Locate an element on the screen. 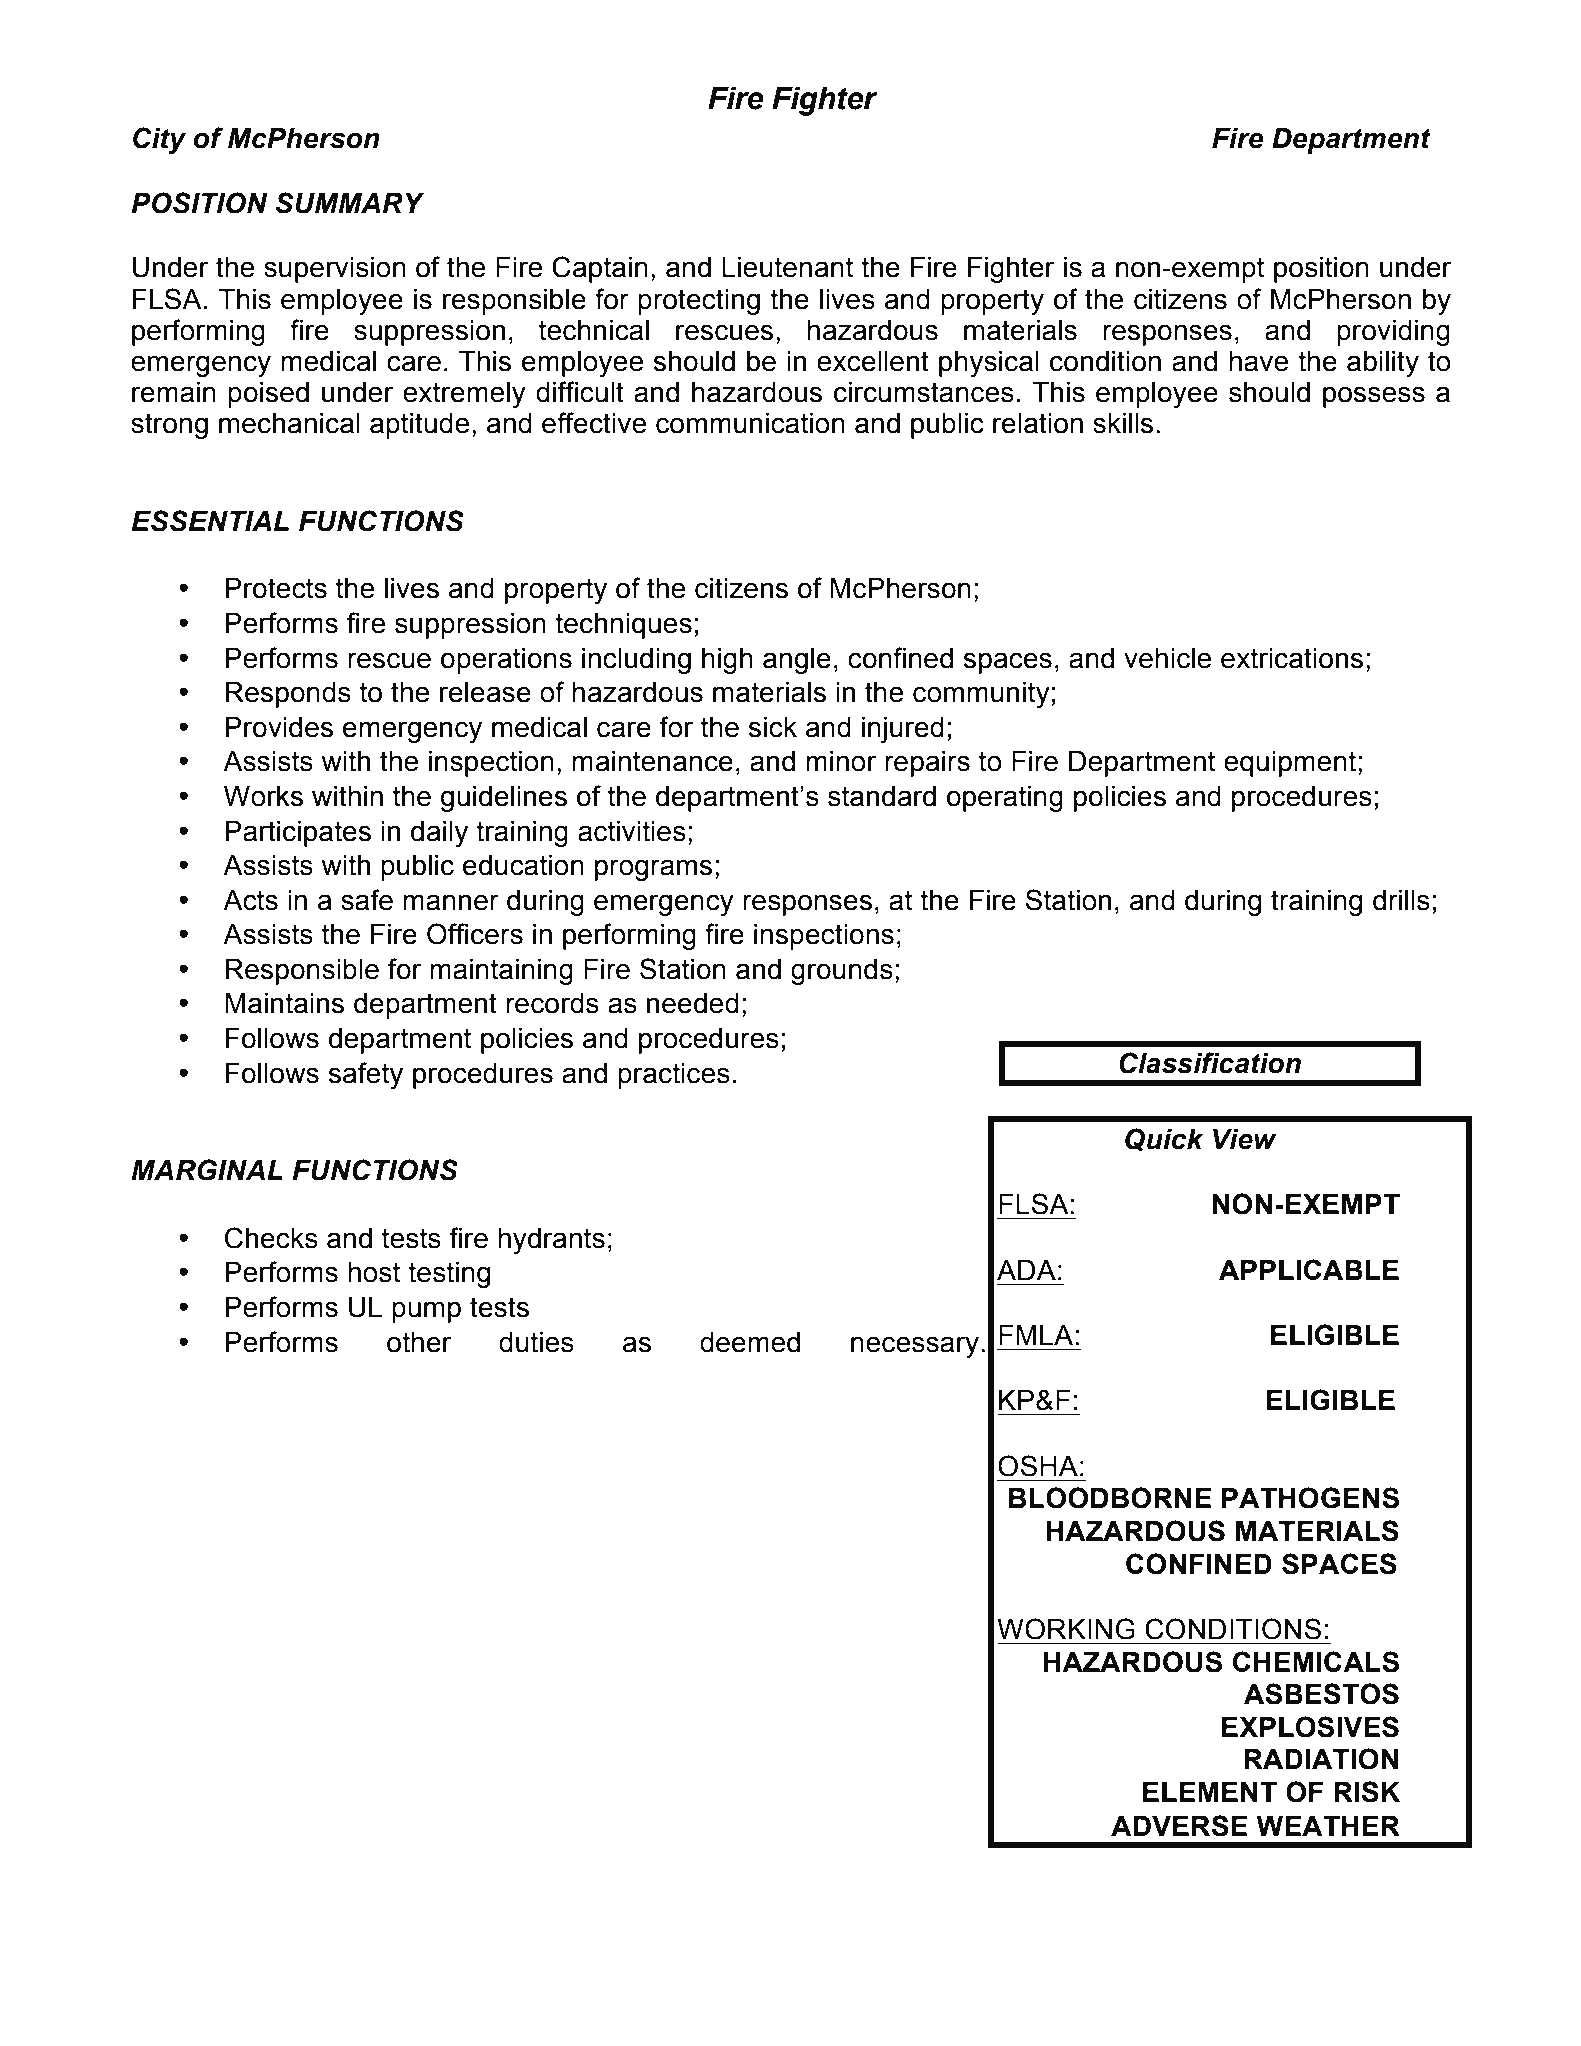 Image resolution: width=1581 pixels, height=2046 pixels. other is located at coordinates (419, 1342).
